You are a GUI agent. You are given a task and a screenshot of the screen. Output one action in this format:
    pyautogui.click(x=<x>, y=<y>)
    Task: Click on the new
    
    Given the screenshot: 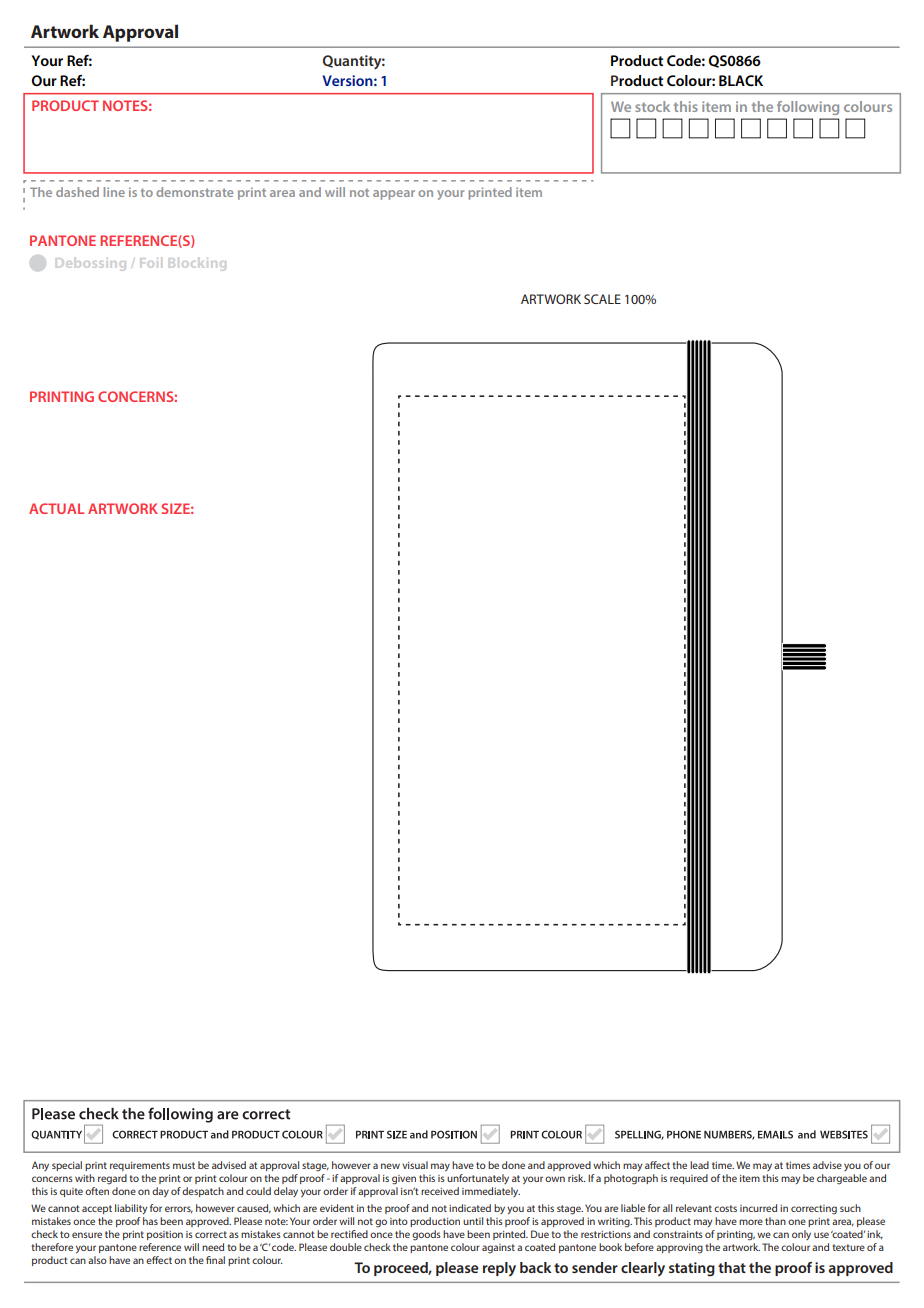 What is the action you would take?
    pyautogui.click(x=390, y=1166)
